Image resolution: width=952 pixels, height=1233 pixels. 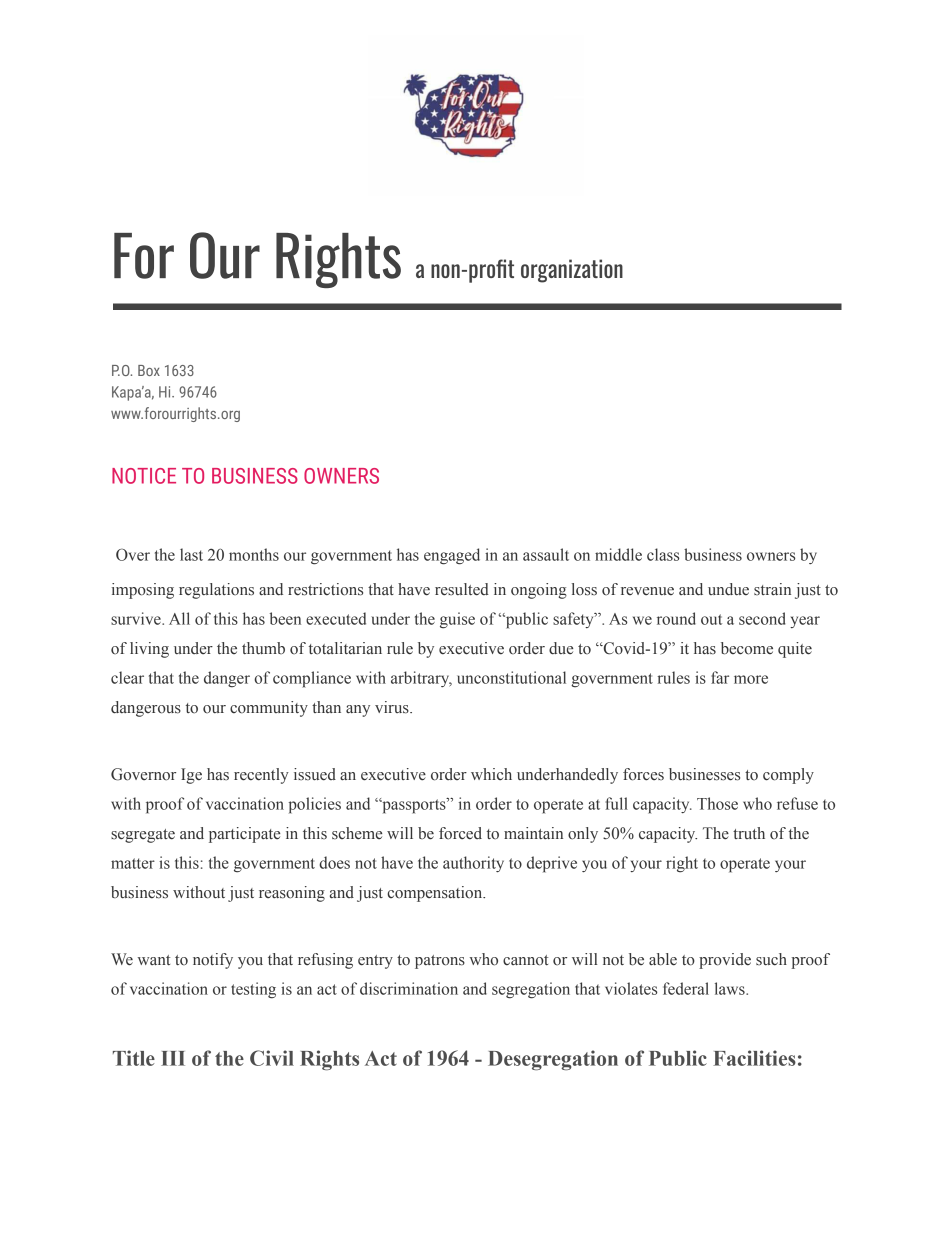 What do you see at coordinates (572, 271) in the document?
I see `organization` at bounding box center [572, 271].
